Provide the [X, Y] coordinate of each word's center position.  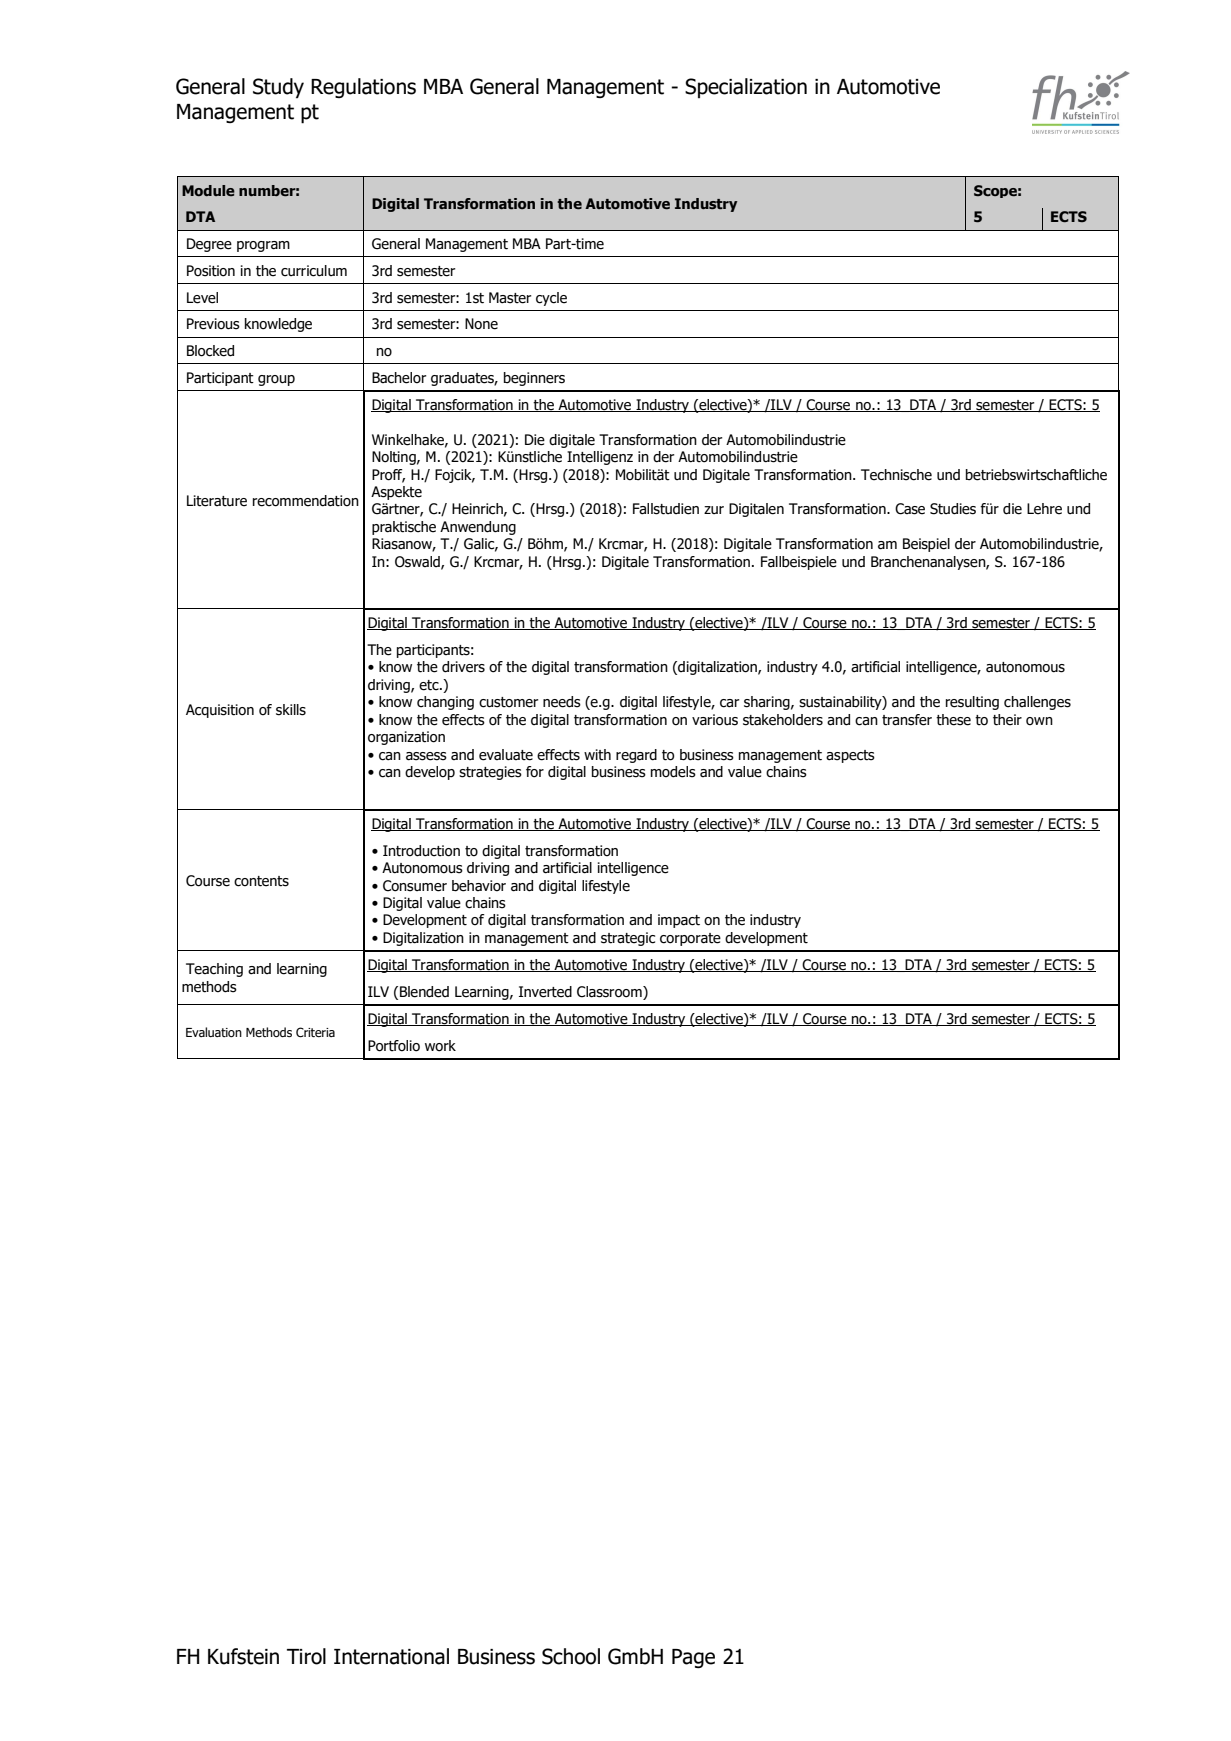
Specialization [746, 88]
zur [714, 510]
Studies [953, 509]
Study [278, 88]
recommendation [306, 501]
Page [693, 1658]
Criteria [315, 1032]
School [571, 1656]
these [953, 720]
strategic [628, 939]
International [391, 1656]
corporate [690, 939]
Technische [896, 475]
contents [261, 881]
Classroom [610, 992]
